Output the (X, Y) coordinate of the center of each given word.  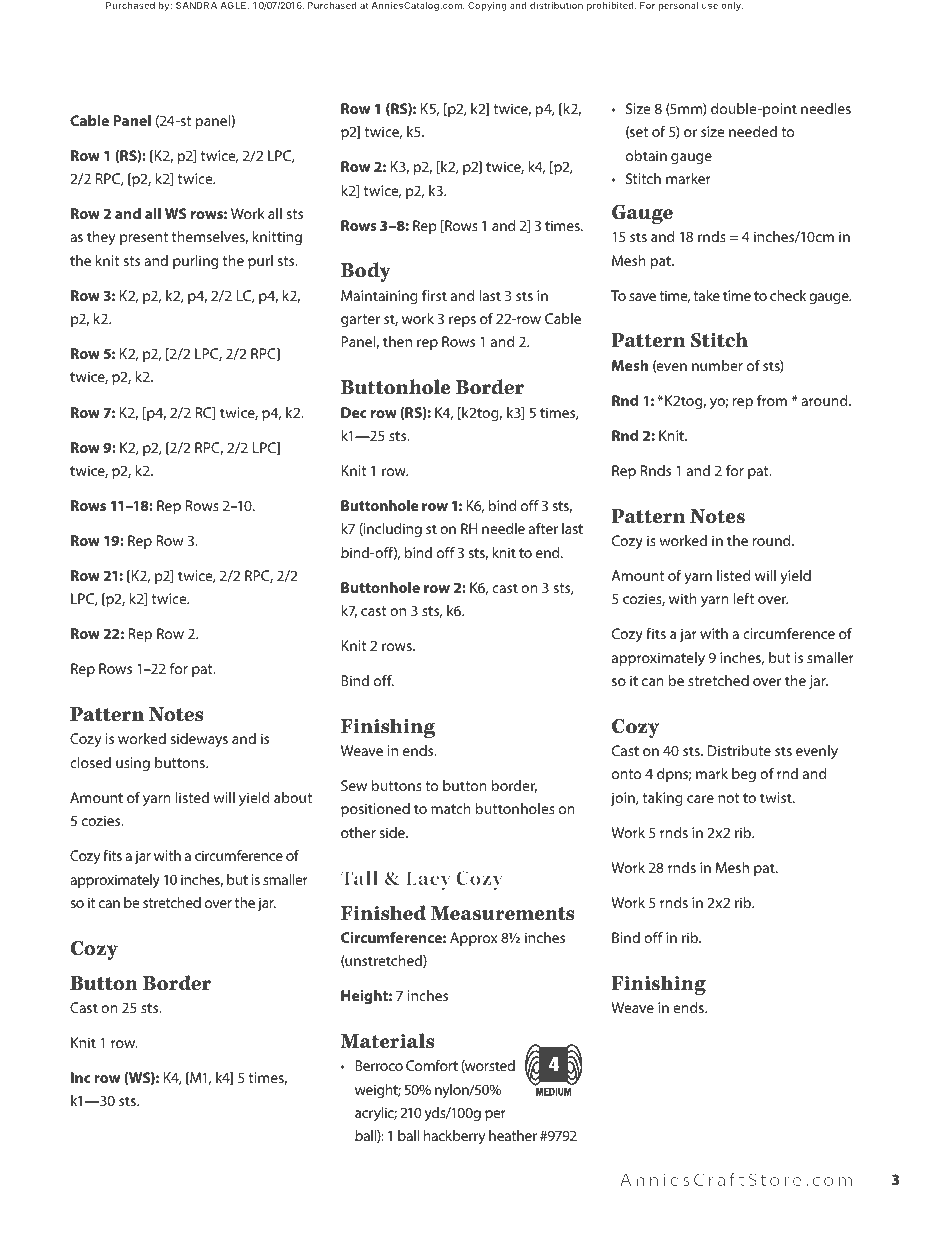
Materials (387, 1041)
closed (90, 762)
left (743, 598)
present (144, 238)
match (451, 808)
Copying (487, 6)
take (706, 295)
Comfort (432, 1065)
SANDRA (196, 5)
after (543, 528)
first (434, 295)
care (700, 799)
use (710, 6)
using (133, 764)
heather (513, 1135)
